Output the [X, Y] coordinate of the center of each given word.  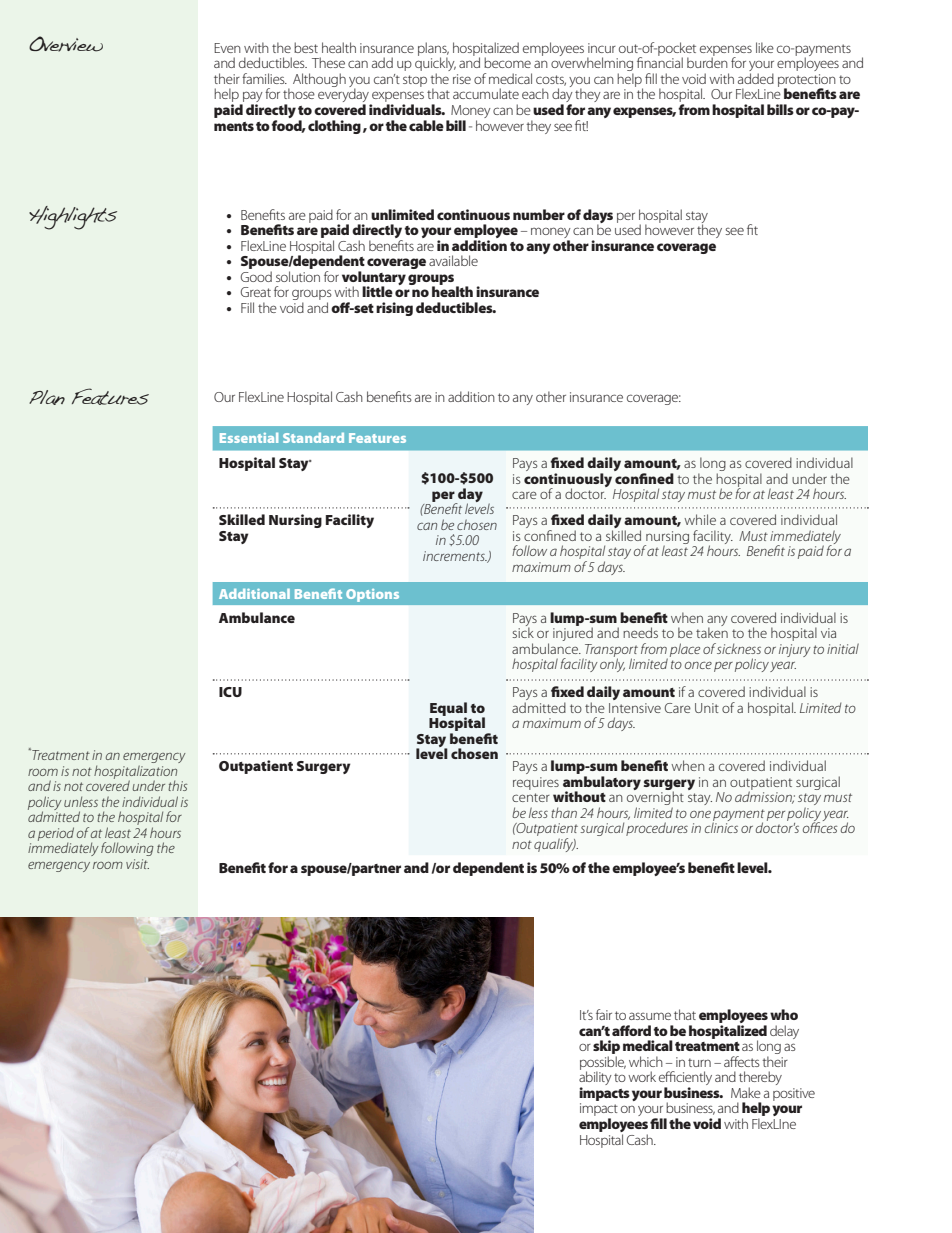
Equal [448, 710]
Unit [707, 708]
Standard [313, 438]
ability [595, 1078]
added [756, 78]
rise [462, 79]
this [177, 785]
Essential [249, 438]
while [700, 519]
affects [742, 1061]
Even [227, 48]
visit [137, 864]
